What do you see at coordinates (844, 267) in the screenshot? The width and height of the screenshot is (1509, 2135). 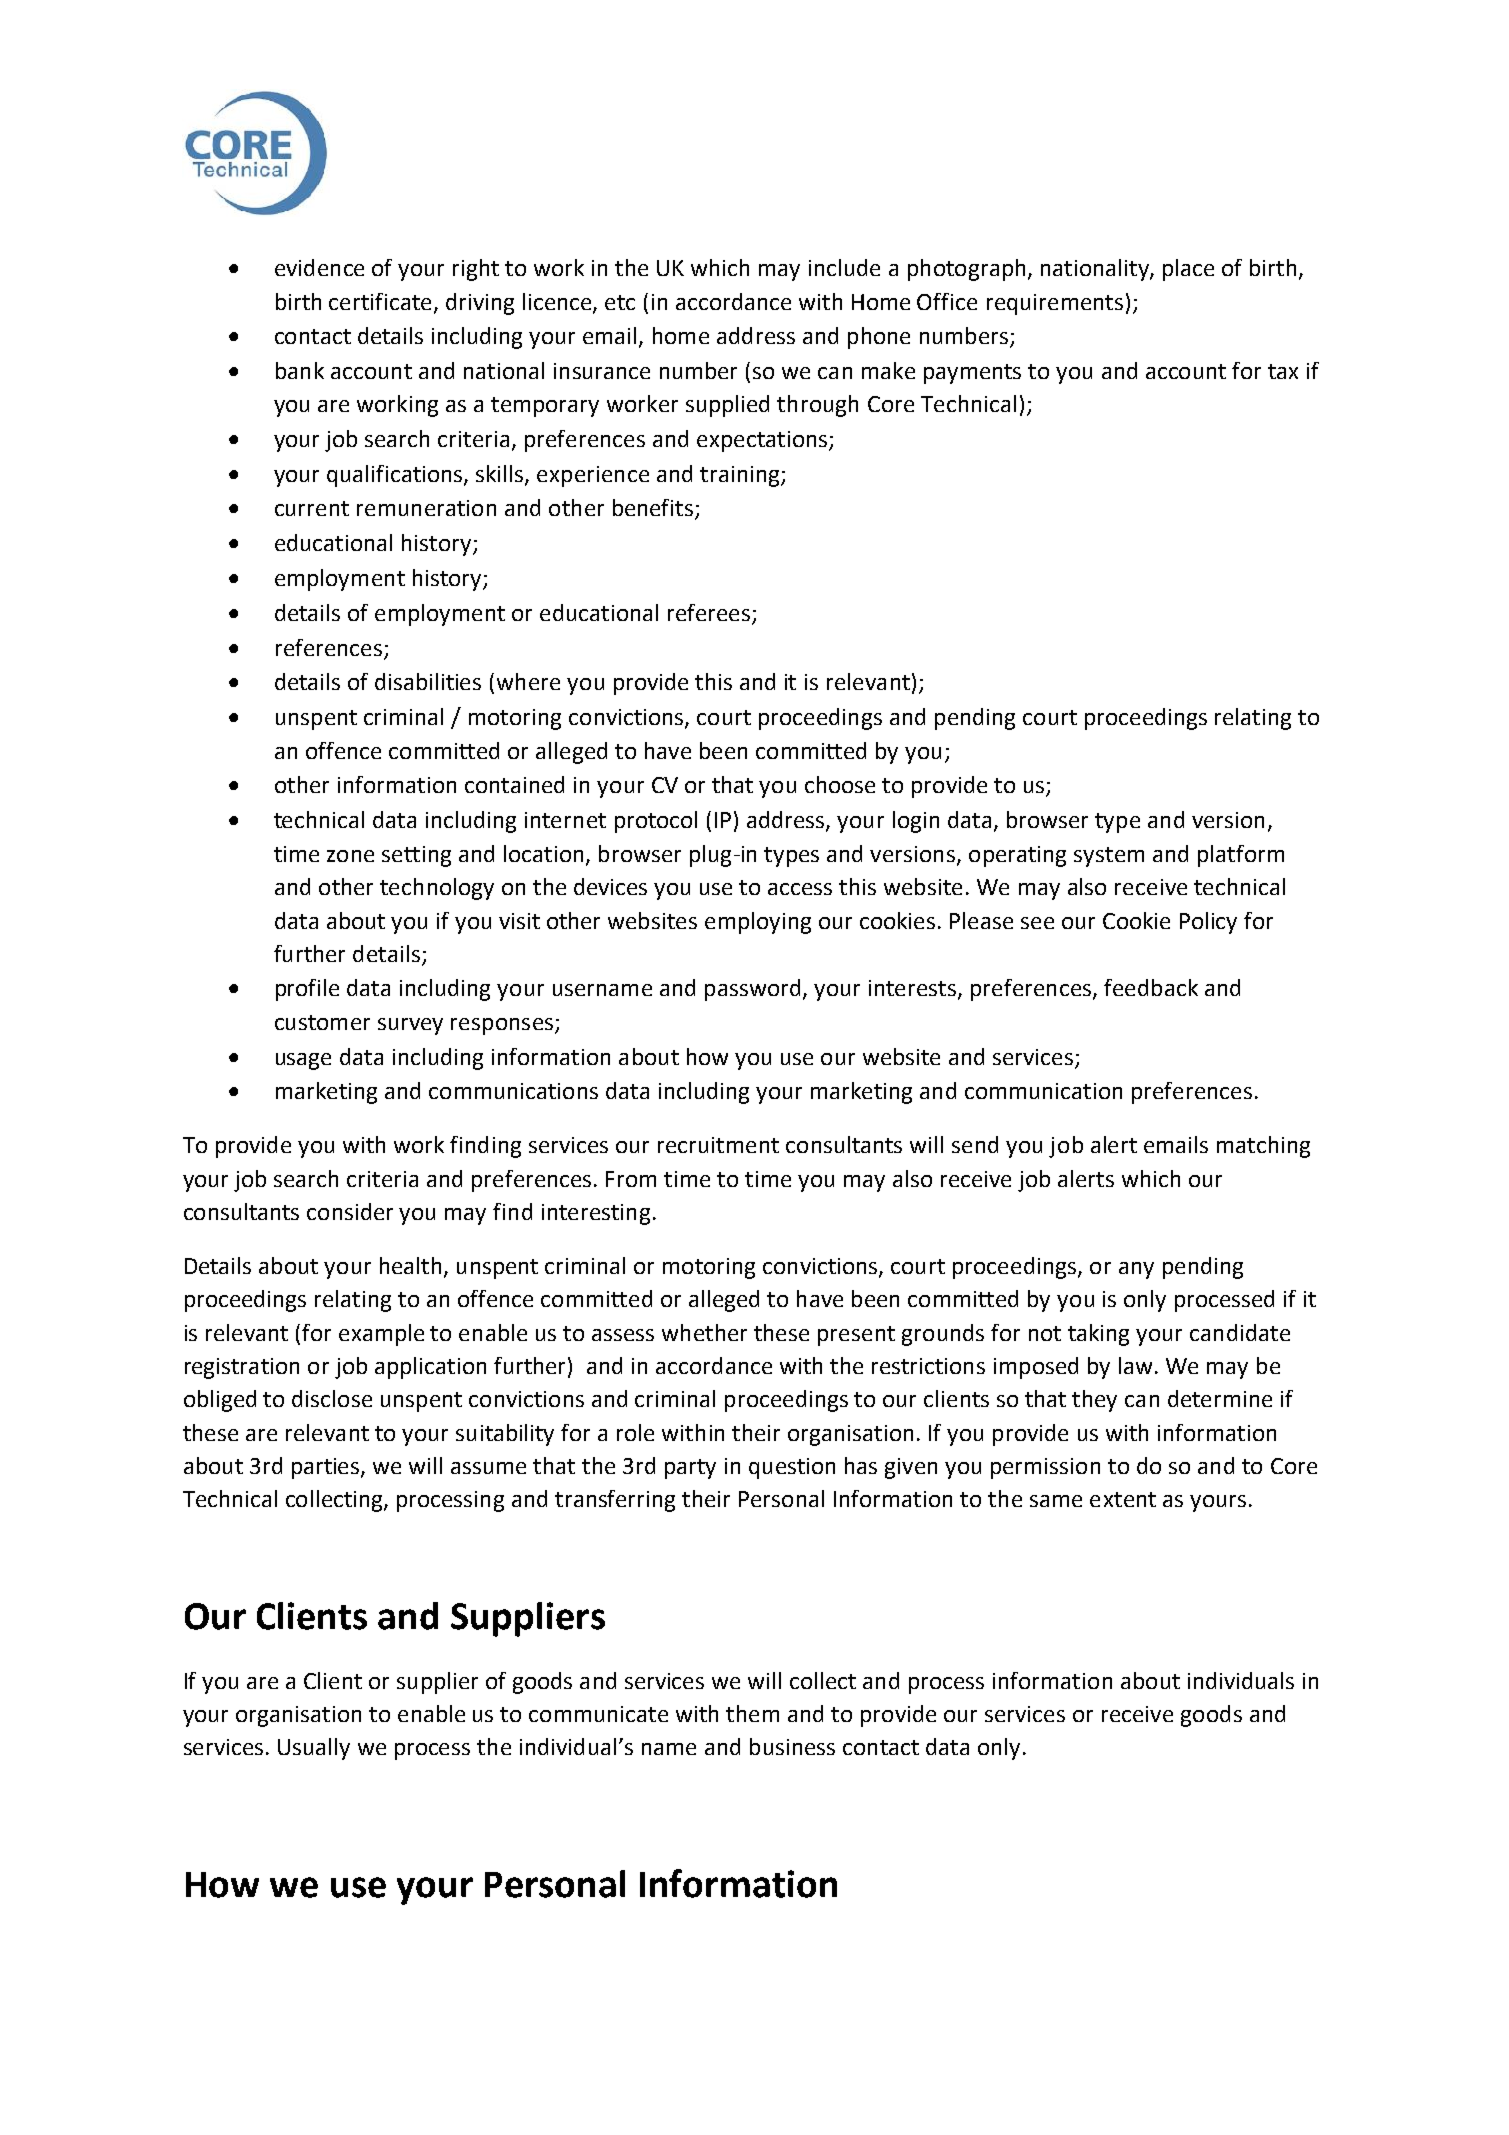 I see `include` at bounding box center [844, 267].
